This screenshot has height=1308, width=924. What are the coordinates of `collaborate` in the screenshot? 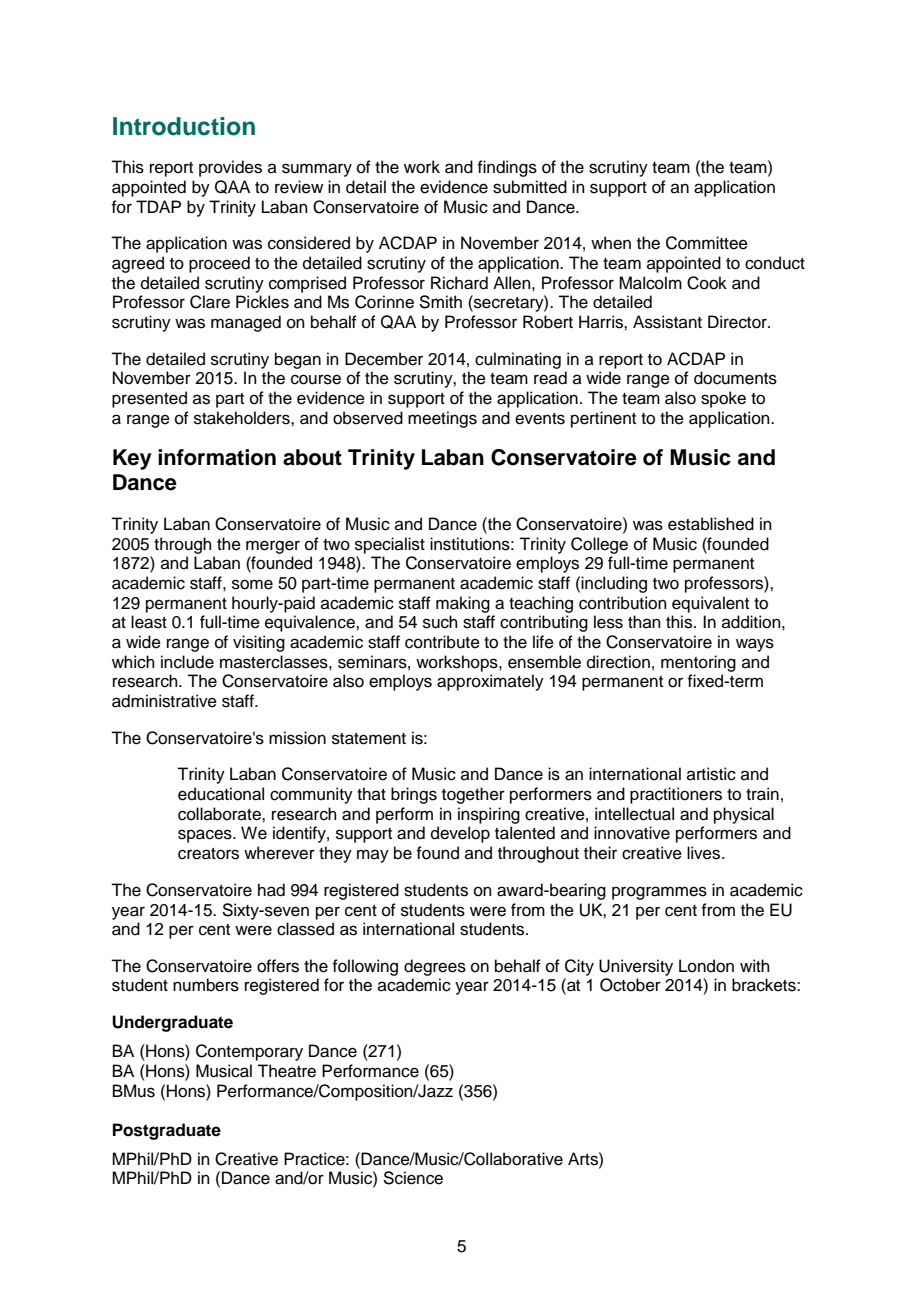 It's located at (220, 814).
